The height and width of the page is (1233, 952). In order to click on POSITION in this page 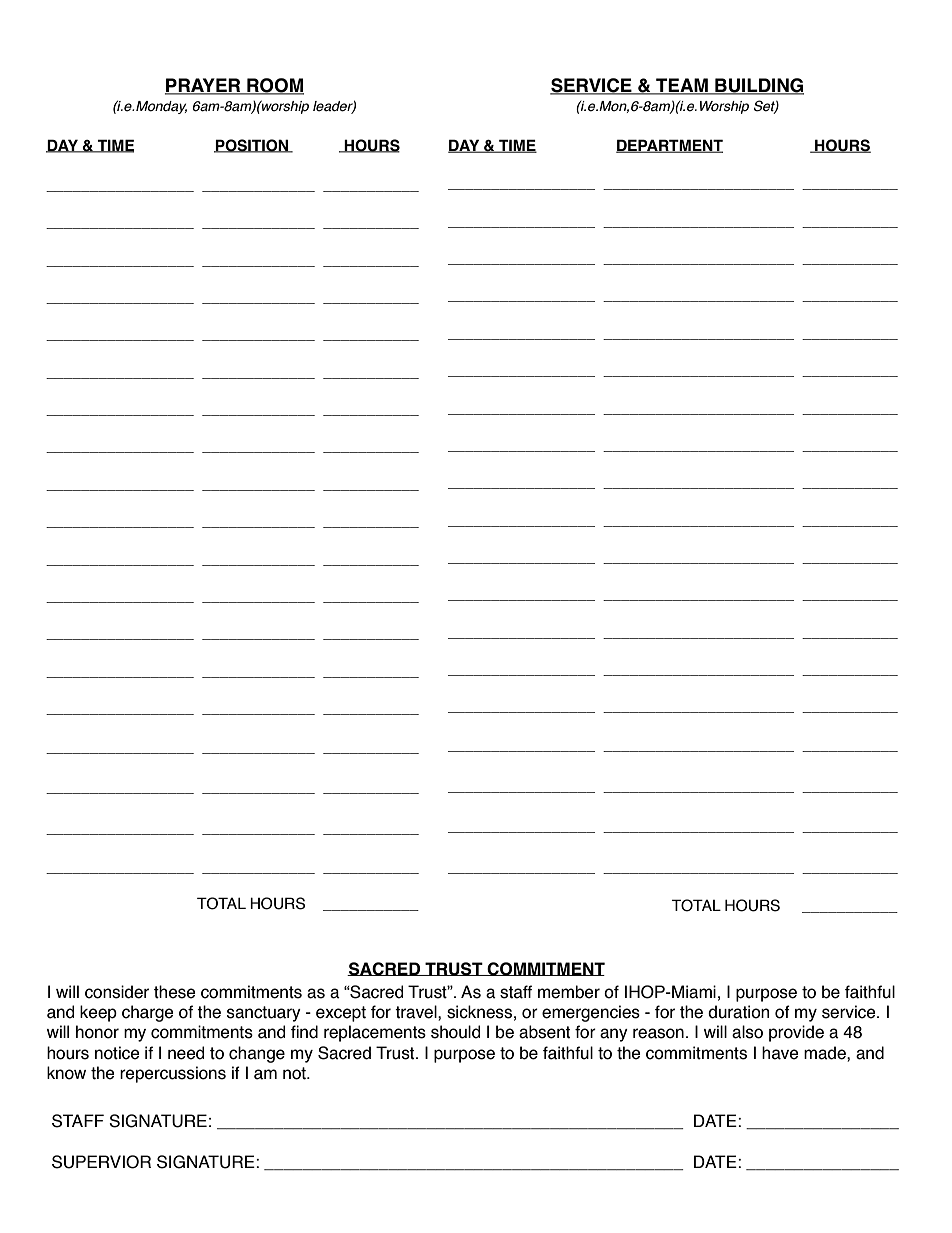, I will do `click(252, 146)`.
